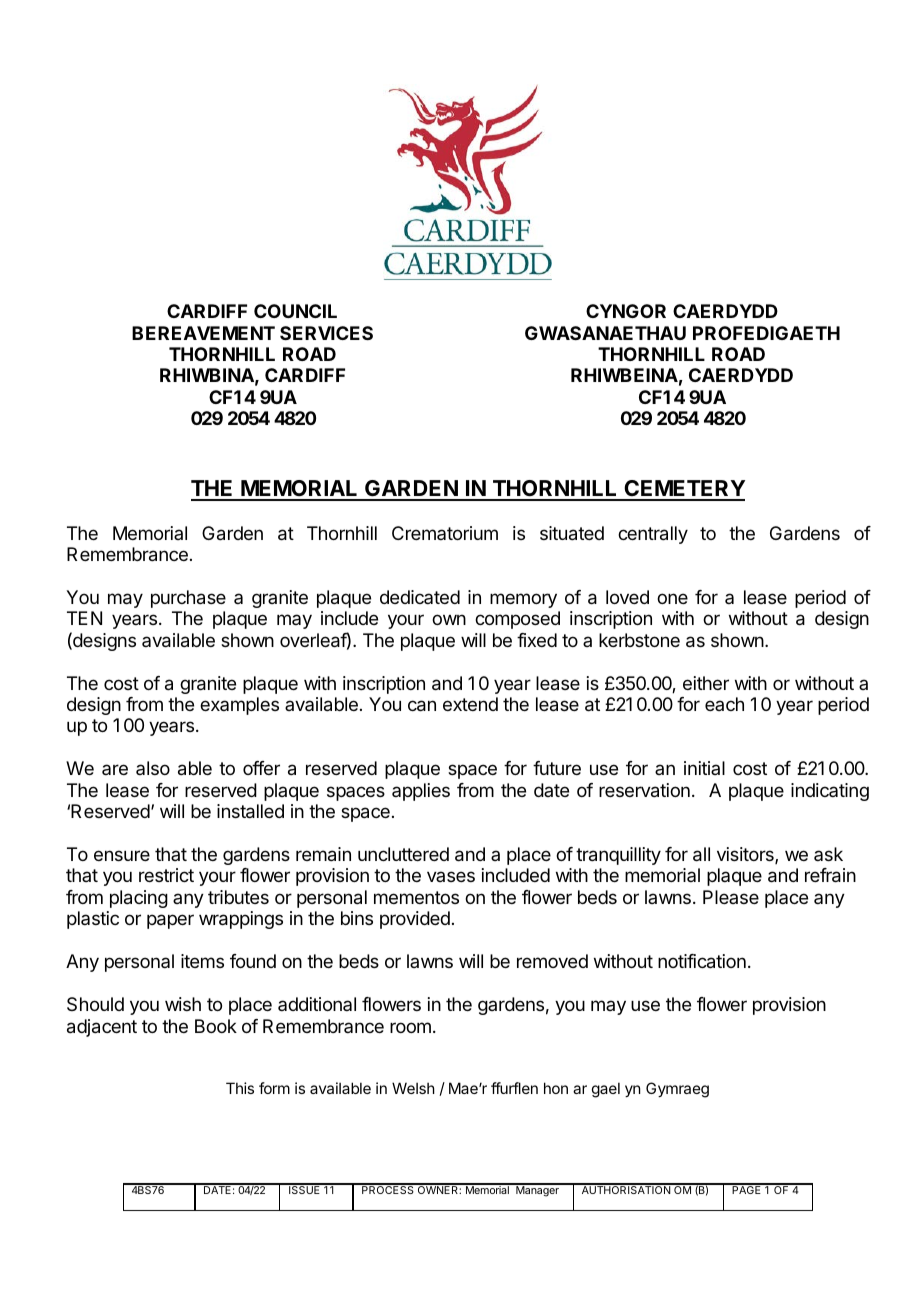 This screenshot has width=924, height=1308. I want to click on Welsh, so click(413, 1088).
